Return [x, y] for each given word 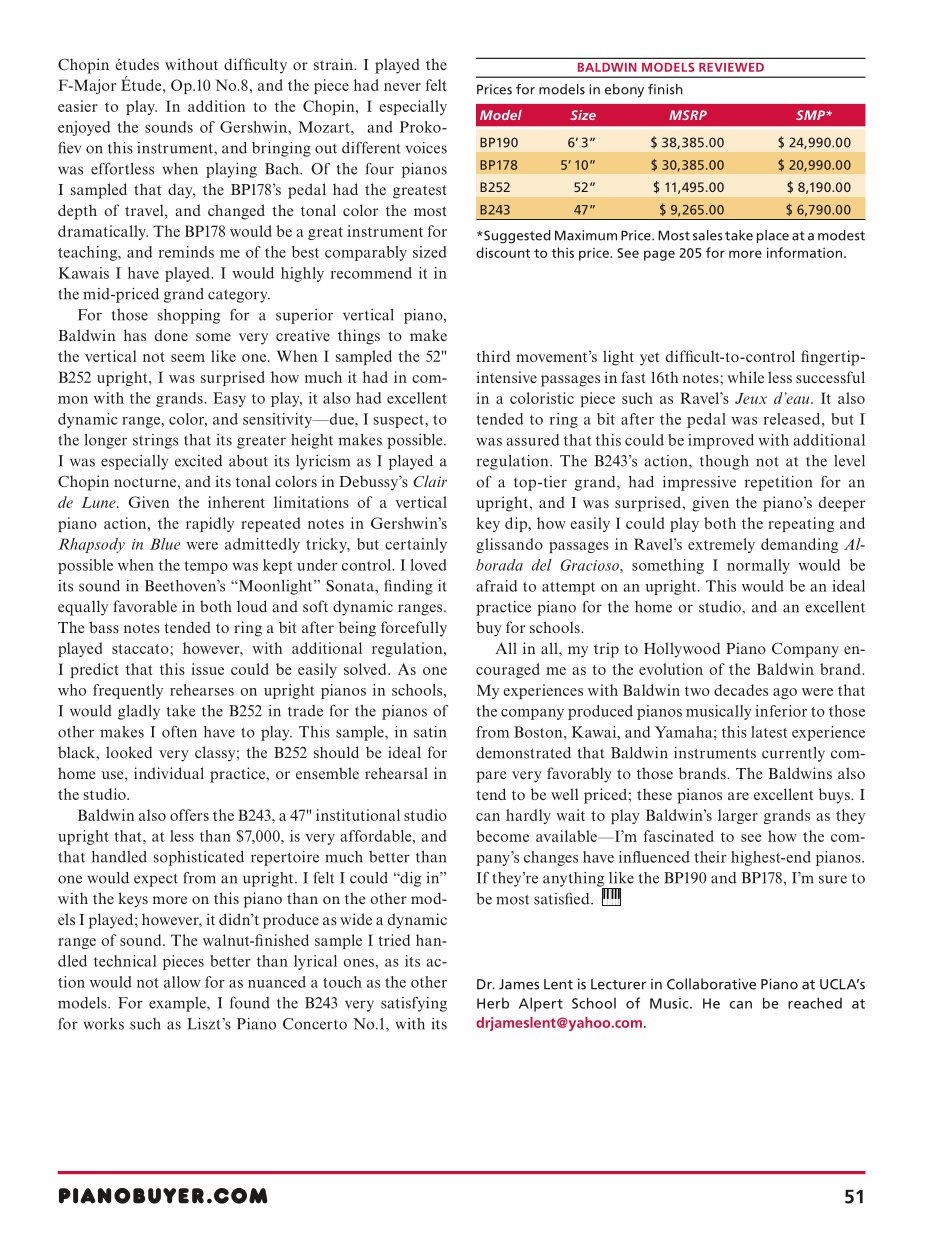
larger [738, 816]
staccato [141, 649]
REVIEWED [731, 67]
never [402, 87]
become [502, 836]
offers [189, 815]
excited [198, 461]
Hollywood [682, 650]
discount [503, 252]
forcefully [414, 629]
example [178, 1004]
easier [78, 106]
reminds [186, 252]
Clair [430, 481]
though [724, 462]
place [773, 236]
